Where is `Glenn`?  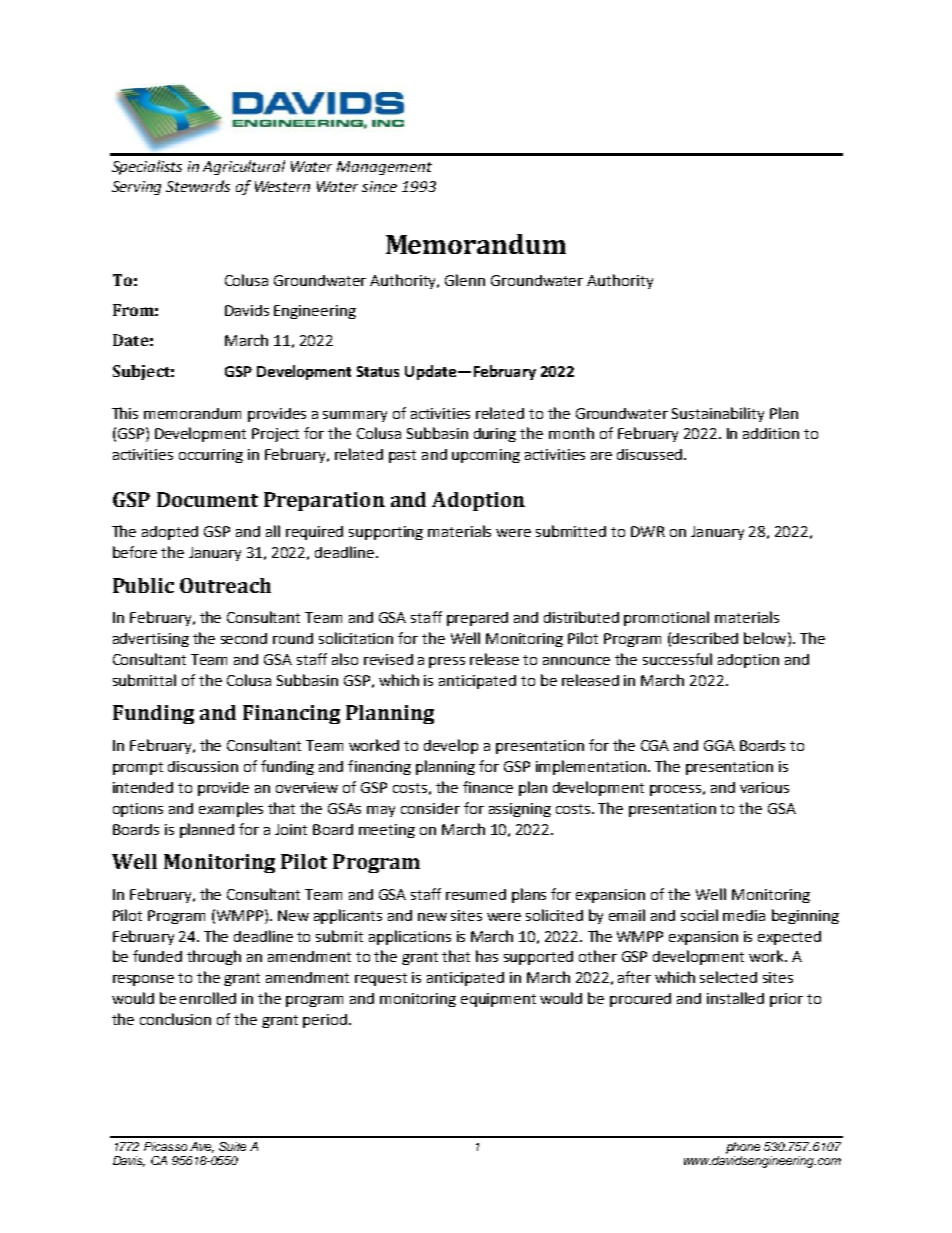
Glenn is located at coordinates (465, 280).
